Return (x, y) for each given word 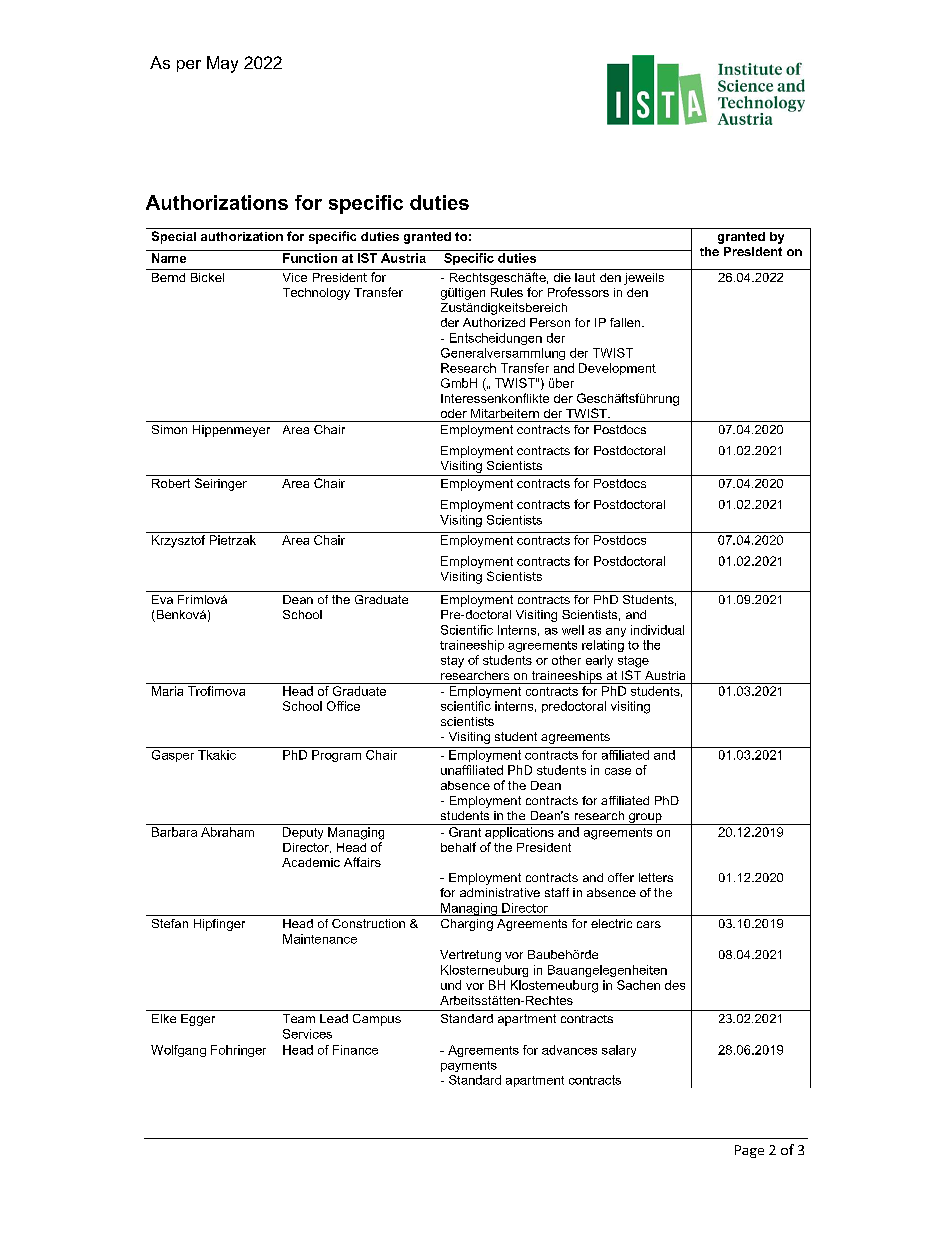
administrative (500, 892)
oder (454, 413)
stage (633, 662)
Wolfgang (178, 1051)
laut (585, 277)
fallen (626, 322)
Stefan (170, 923)
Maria (167, 691)
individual (657, 630)
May (222, 64)
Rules (507, 292)
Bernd (168, 277)
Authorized (494, 322)
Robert (171, 483)
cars (649, 924)
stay (452, 662)
